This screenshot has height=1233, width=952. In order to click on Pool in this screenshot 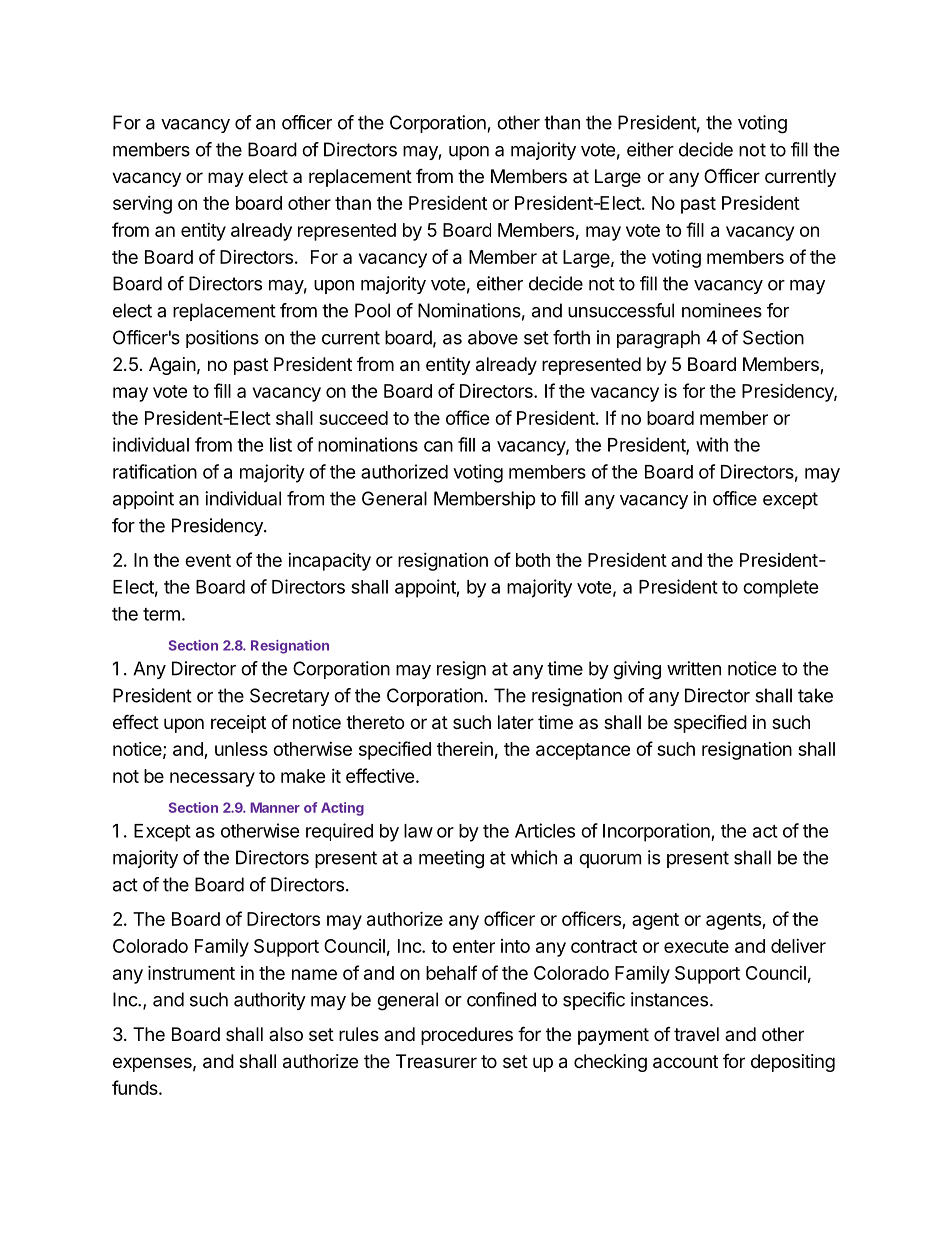, I will do `click(372, 310)`.
